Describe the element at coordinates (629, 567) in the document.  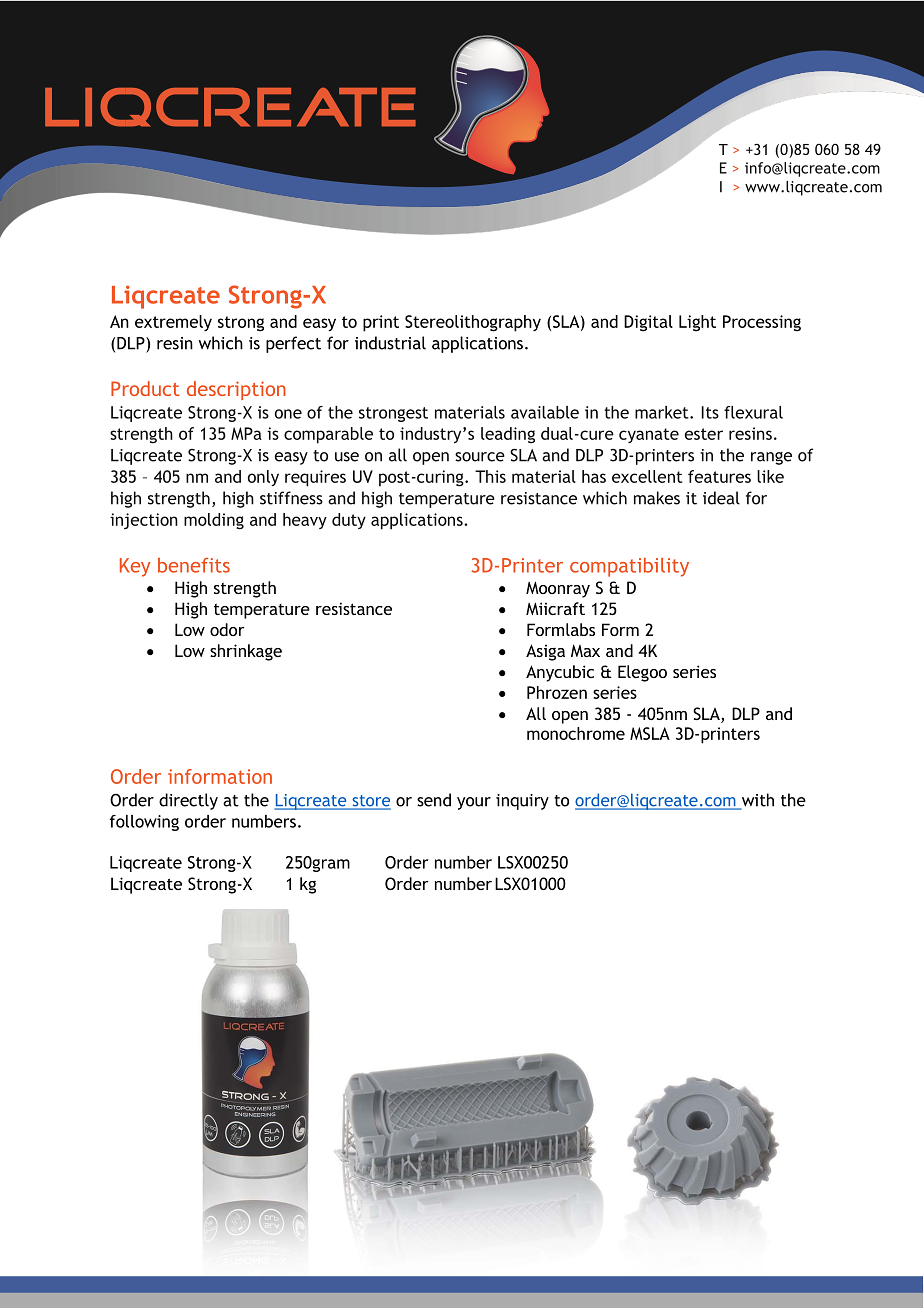
I see `compatibility` at that location.
